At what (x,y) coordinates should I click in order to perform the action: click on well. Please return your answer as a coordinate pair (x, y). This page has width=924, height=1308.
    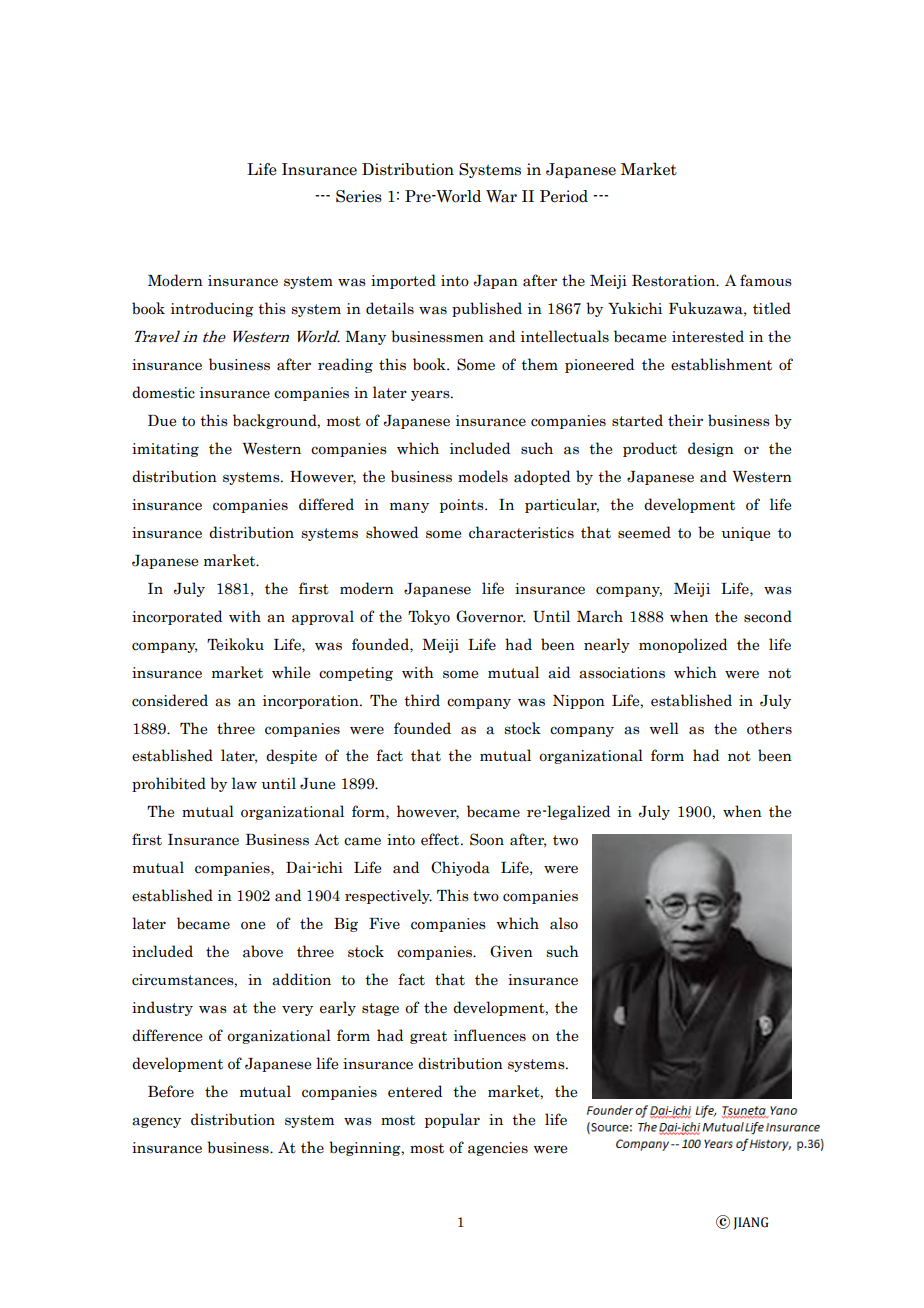
    Looking at the image, I should click on (664, 728).
